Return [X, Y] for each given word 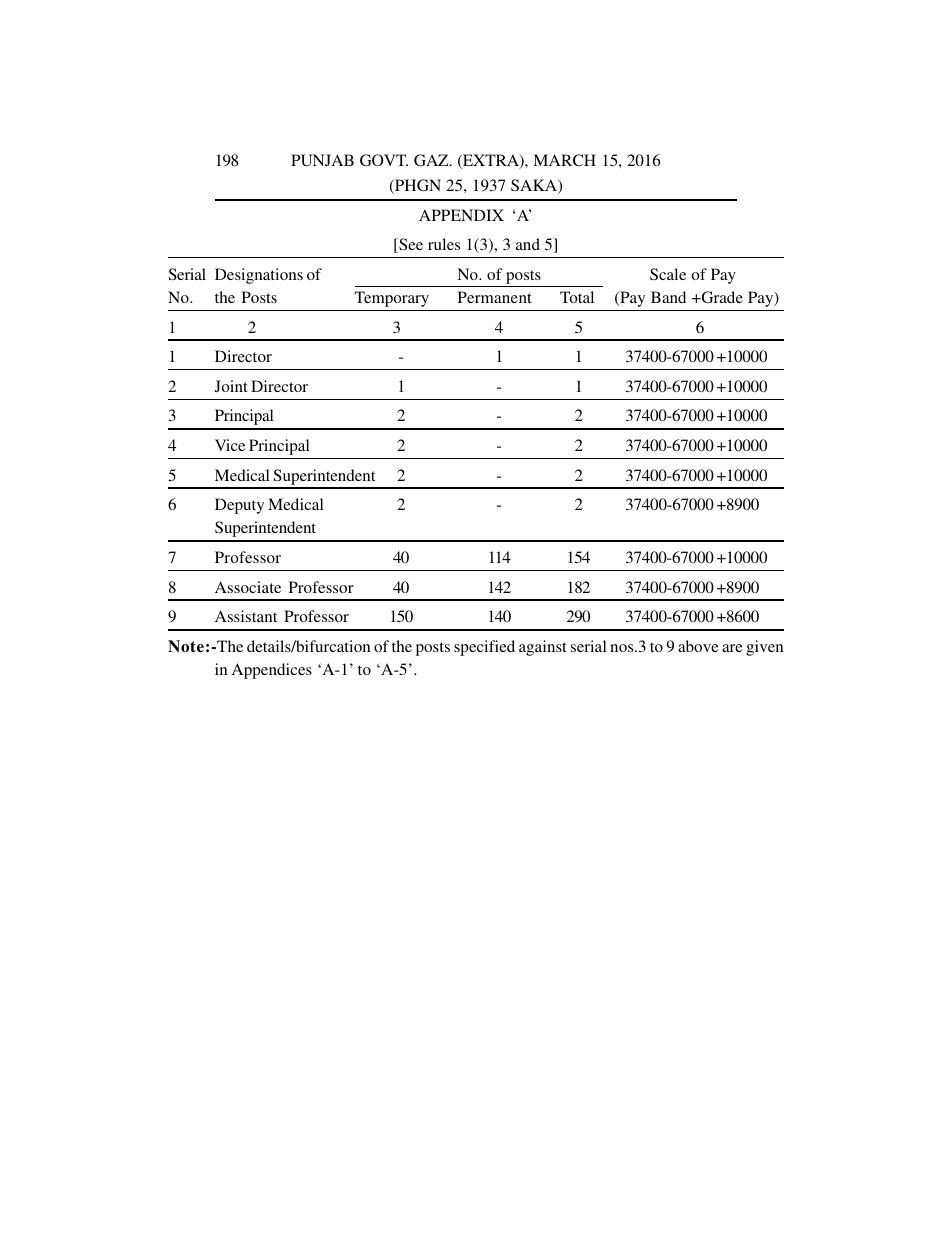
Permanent [495, 297]
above [698, 646]
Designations [259, 276]
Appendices [272, 671]
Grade [721, 297]
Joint [231, 386]
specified [484, 648]
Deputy [239, 506]
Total [577, 297]
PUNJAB [322, 160]
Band [668, 297]
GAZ [432, 160]
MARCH [564, 160]
